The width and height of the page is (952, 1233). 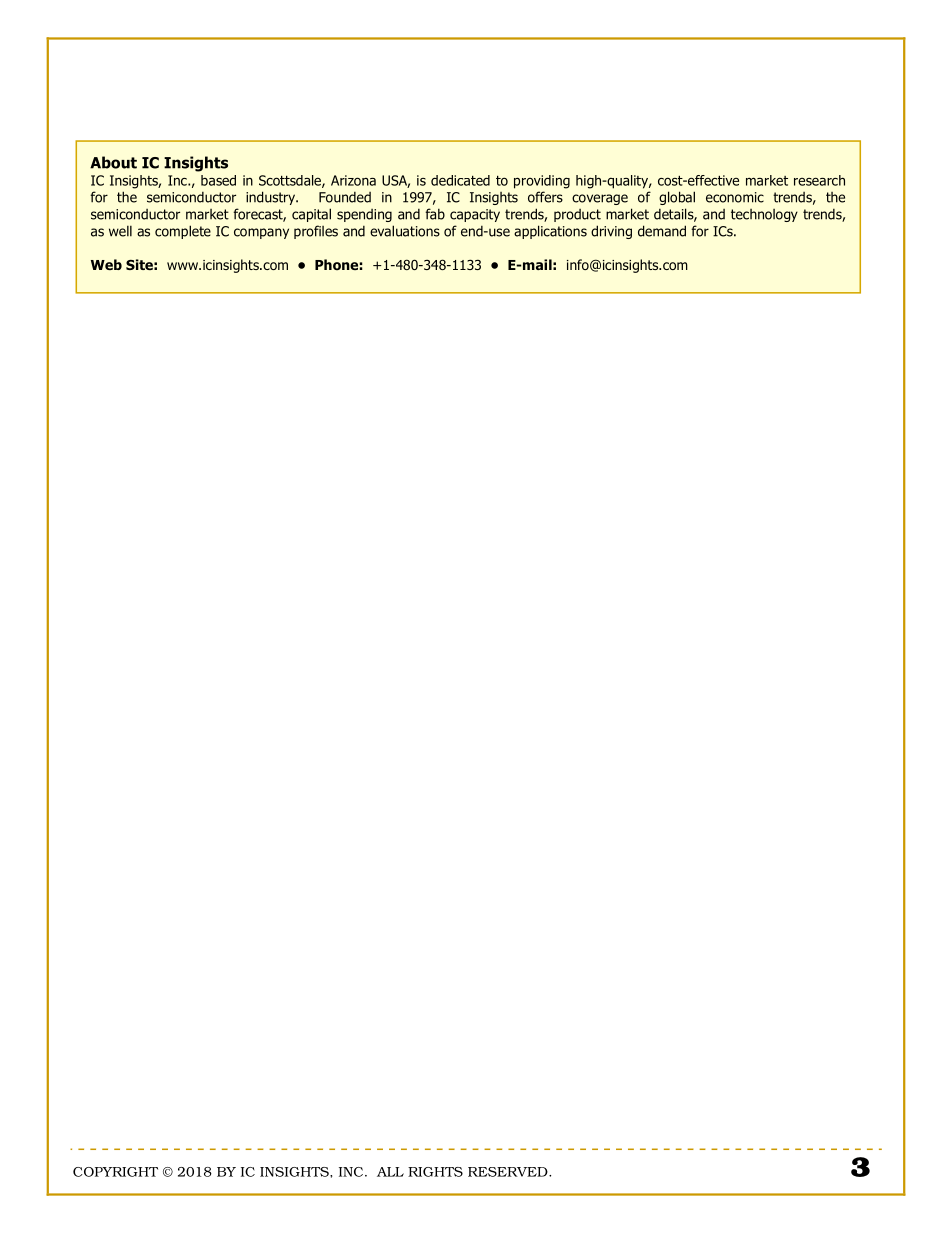 What do you see at coordinates (261, 233) in the page?
I see `company` at bounding box center [261, 233].
